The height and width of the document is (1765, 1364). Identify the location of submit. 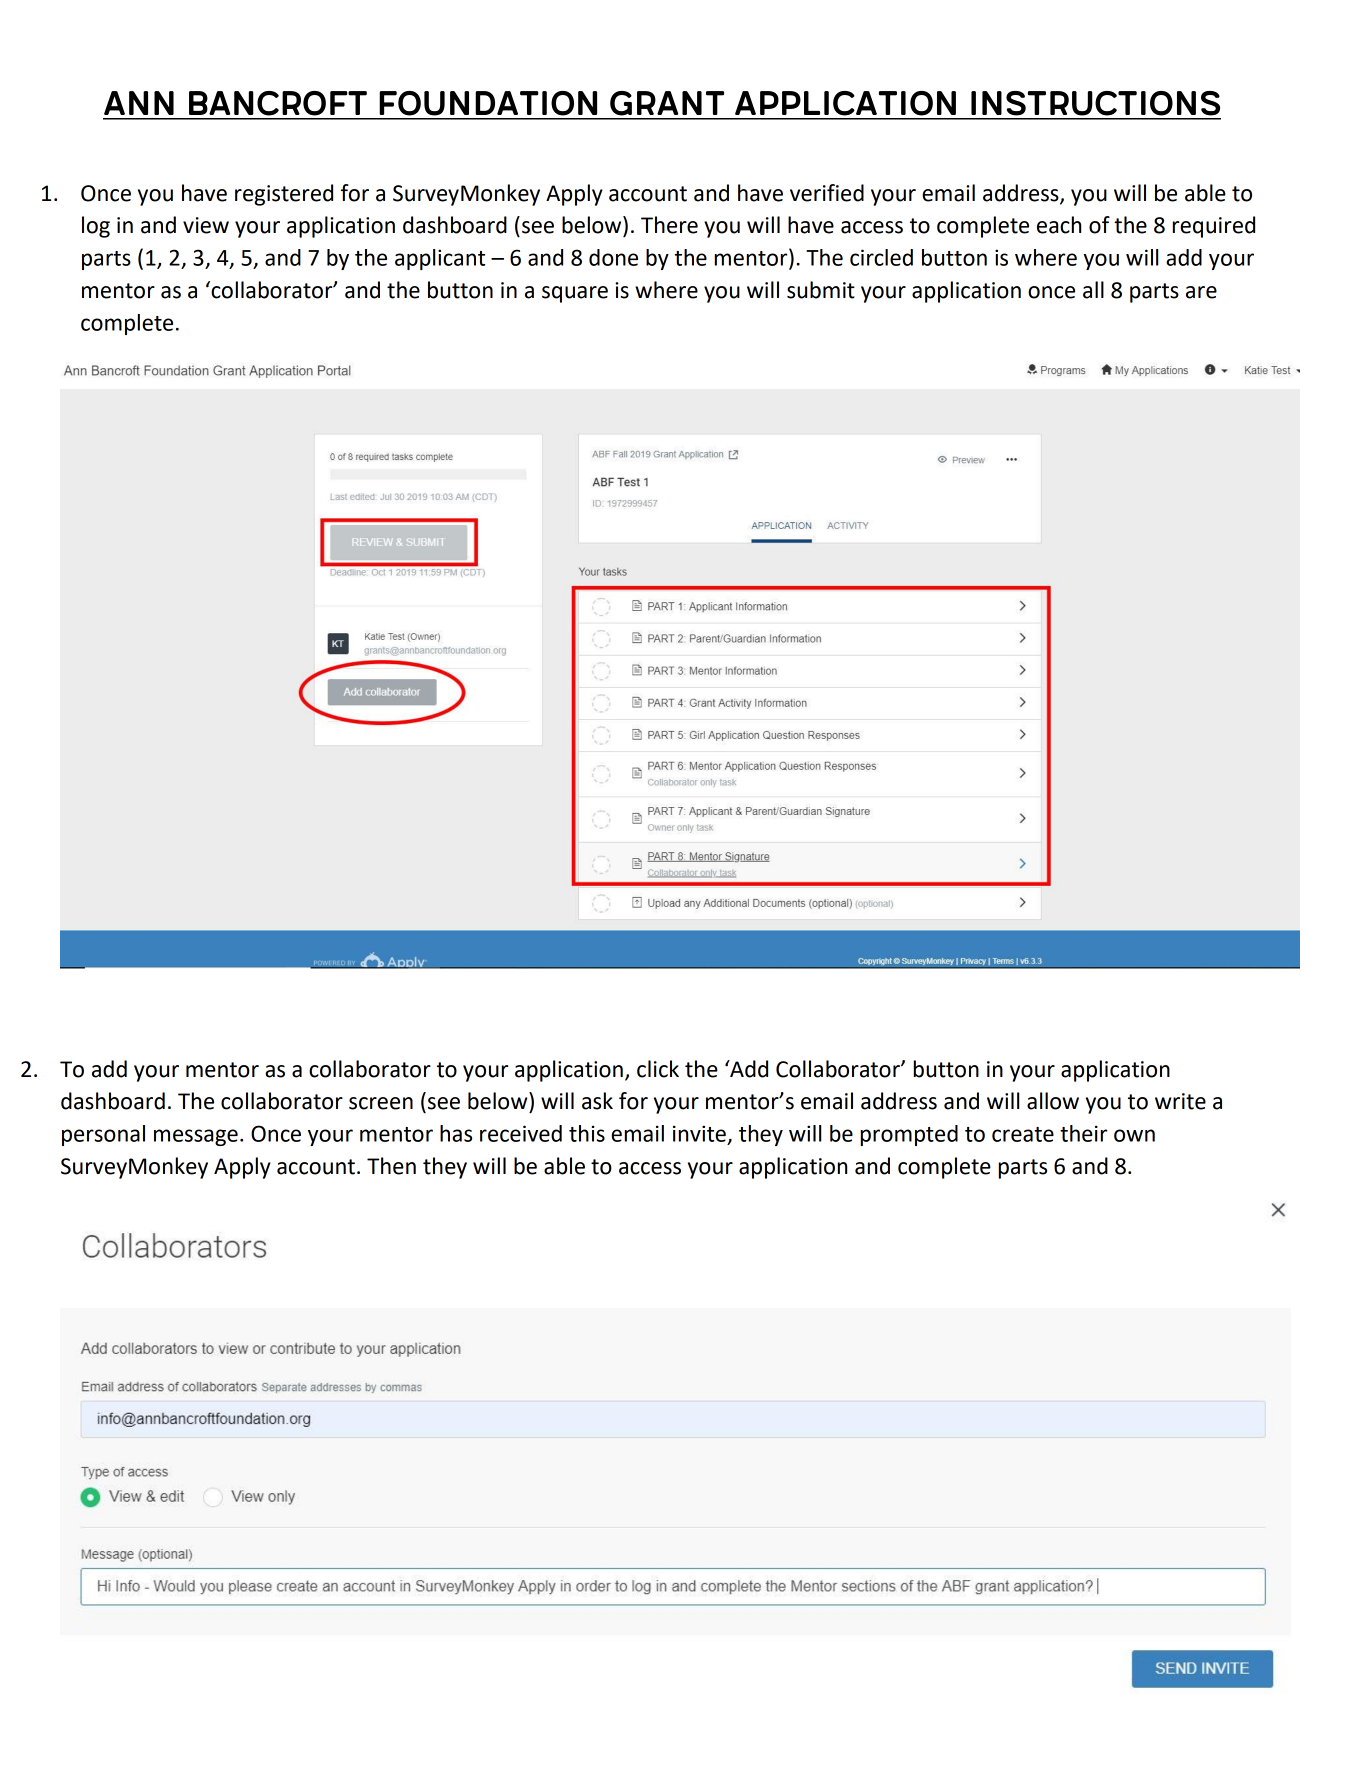
(821, 290).
